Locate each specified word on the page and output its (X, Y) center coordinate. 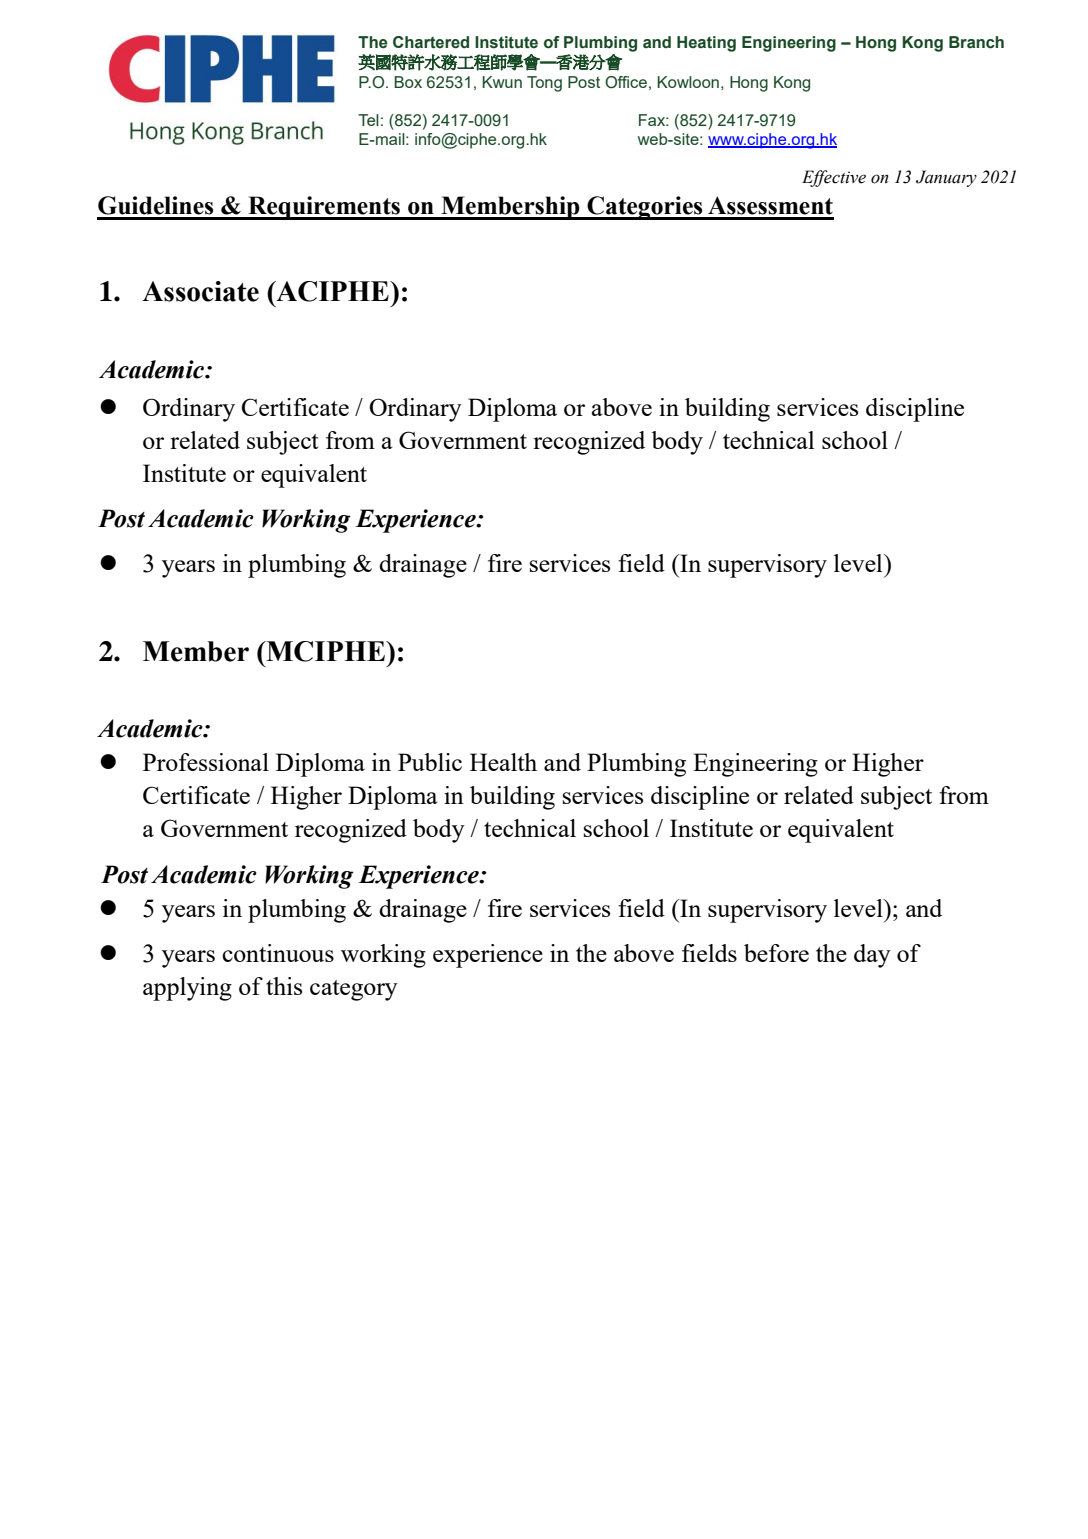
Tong (544, 84)
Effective (834, 178)
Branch (976, 42)
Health (503, 762)
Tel (368, 120)
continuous (278, 953)
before (776, 953)
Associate (200, 291)
